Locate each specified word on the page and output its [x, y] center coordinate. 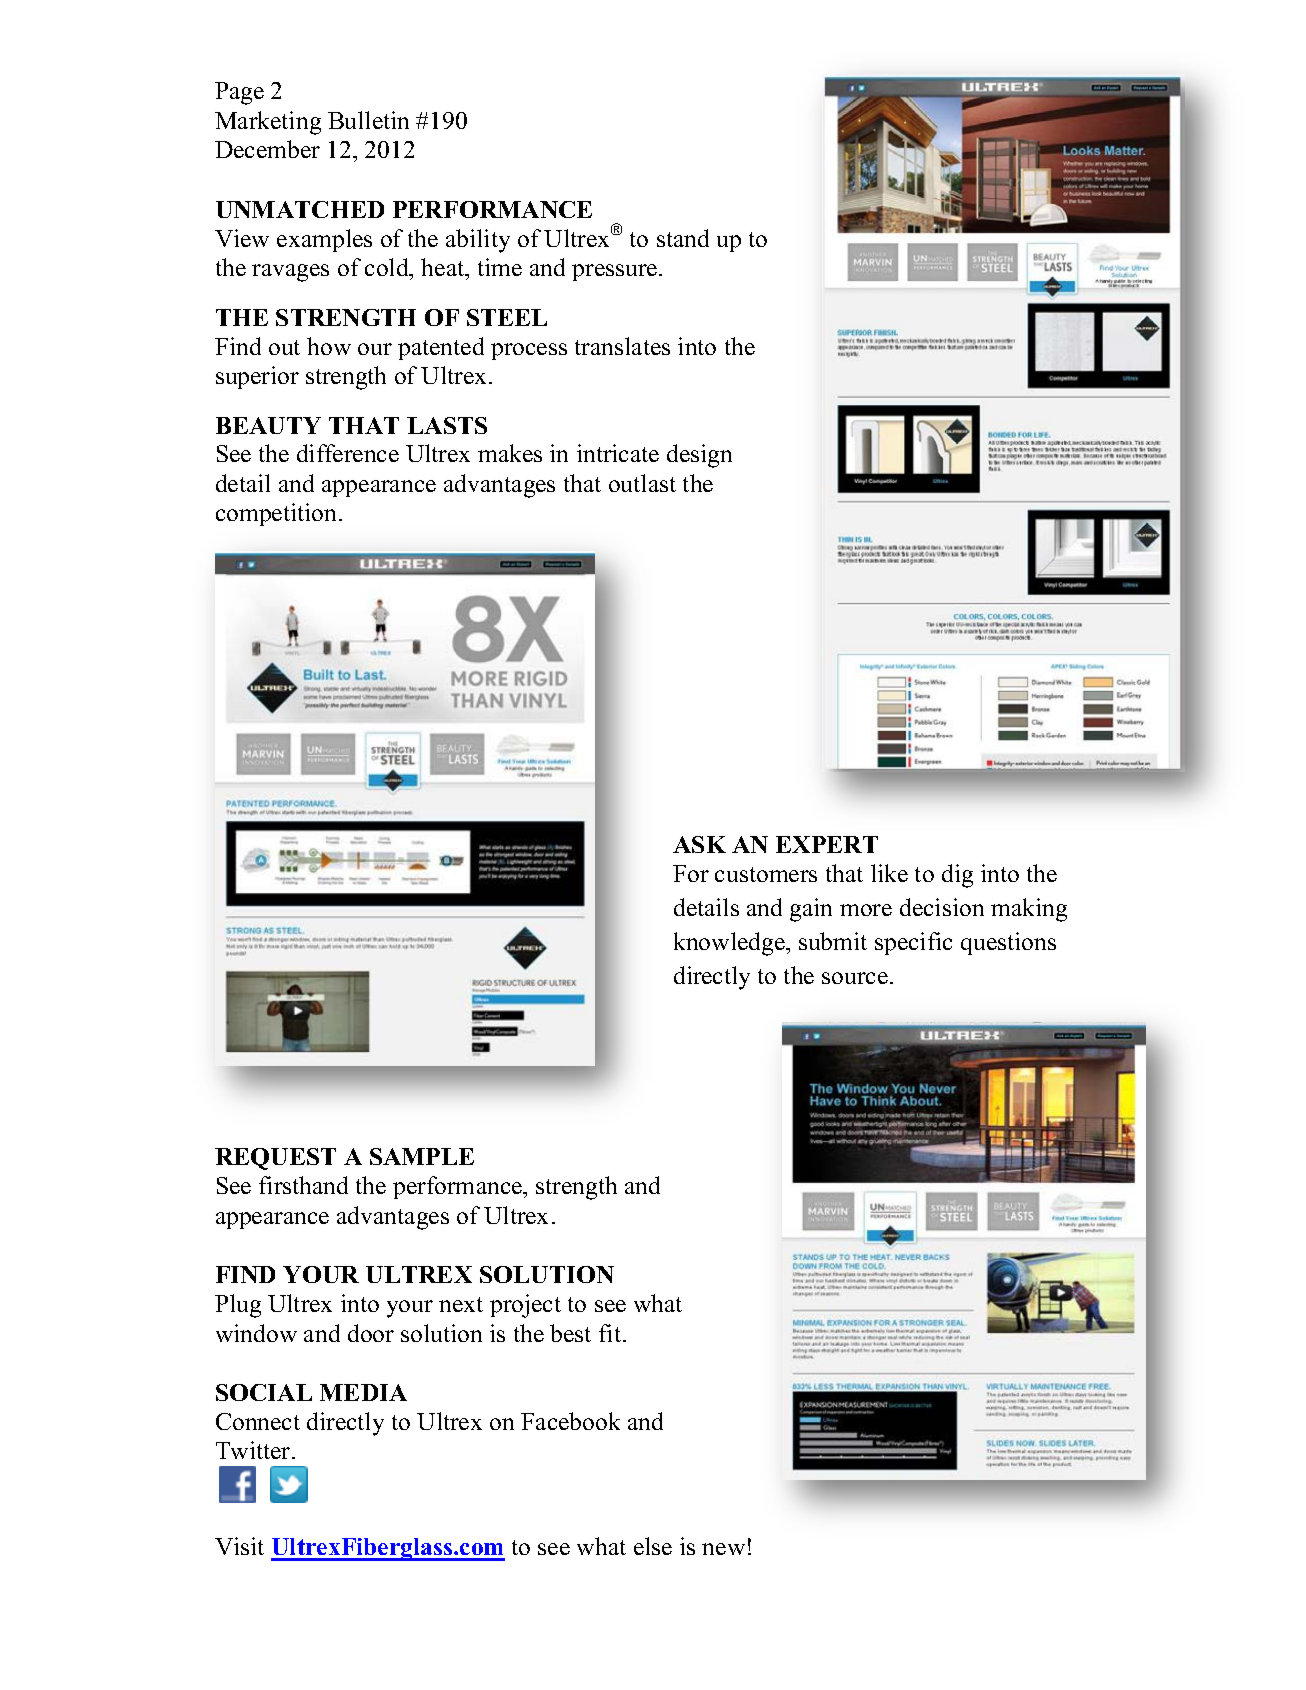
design [699, 456]
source [855, 978]
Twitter [254, 1450]
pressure [616, 272]
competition [278, 514]
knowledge [730, 944]
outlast [642, 483]
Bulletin [368, 120]
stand [683, 238]
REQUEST [275, 1159]
